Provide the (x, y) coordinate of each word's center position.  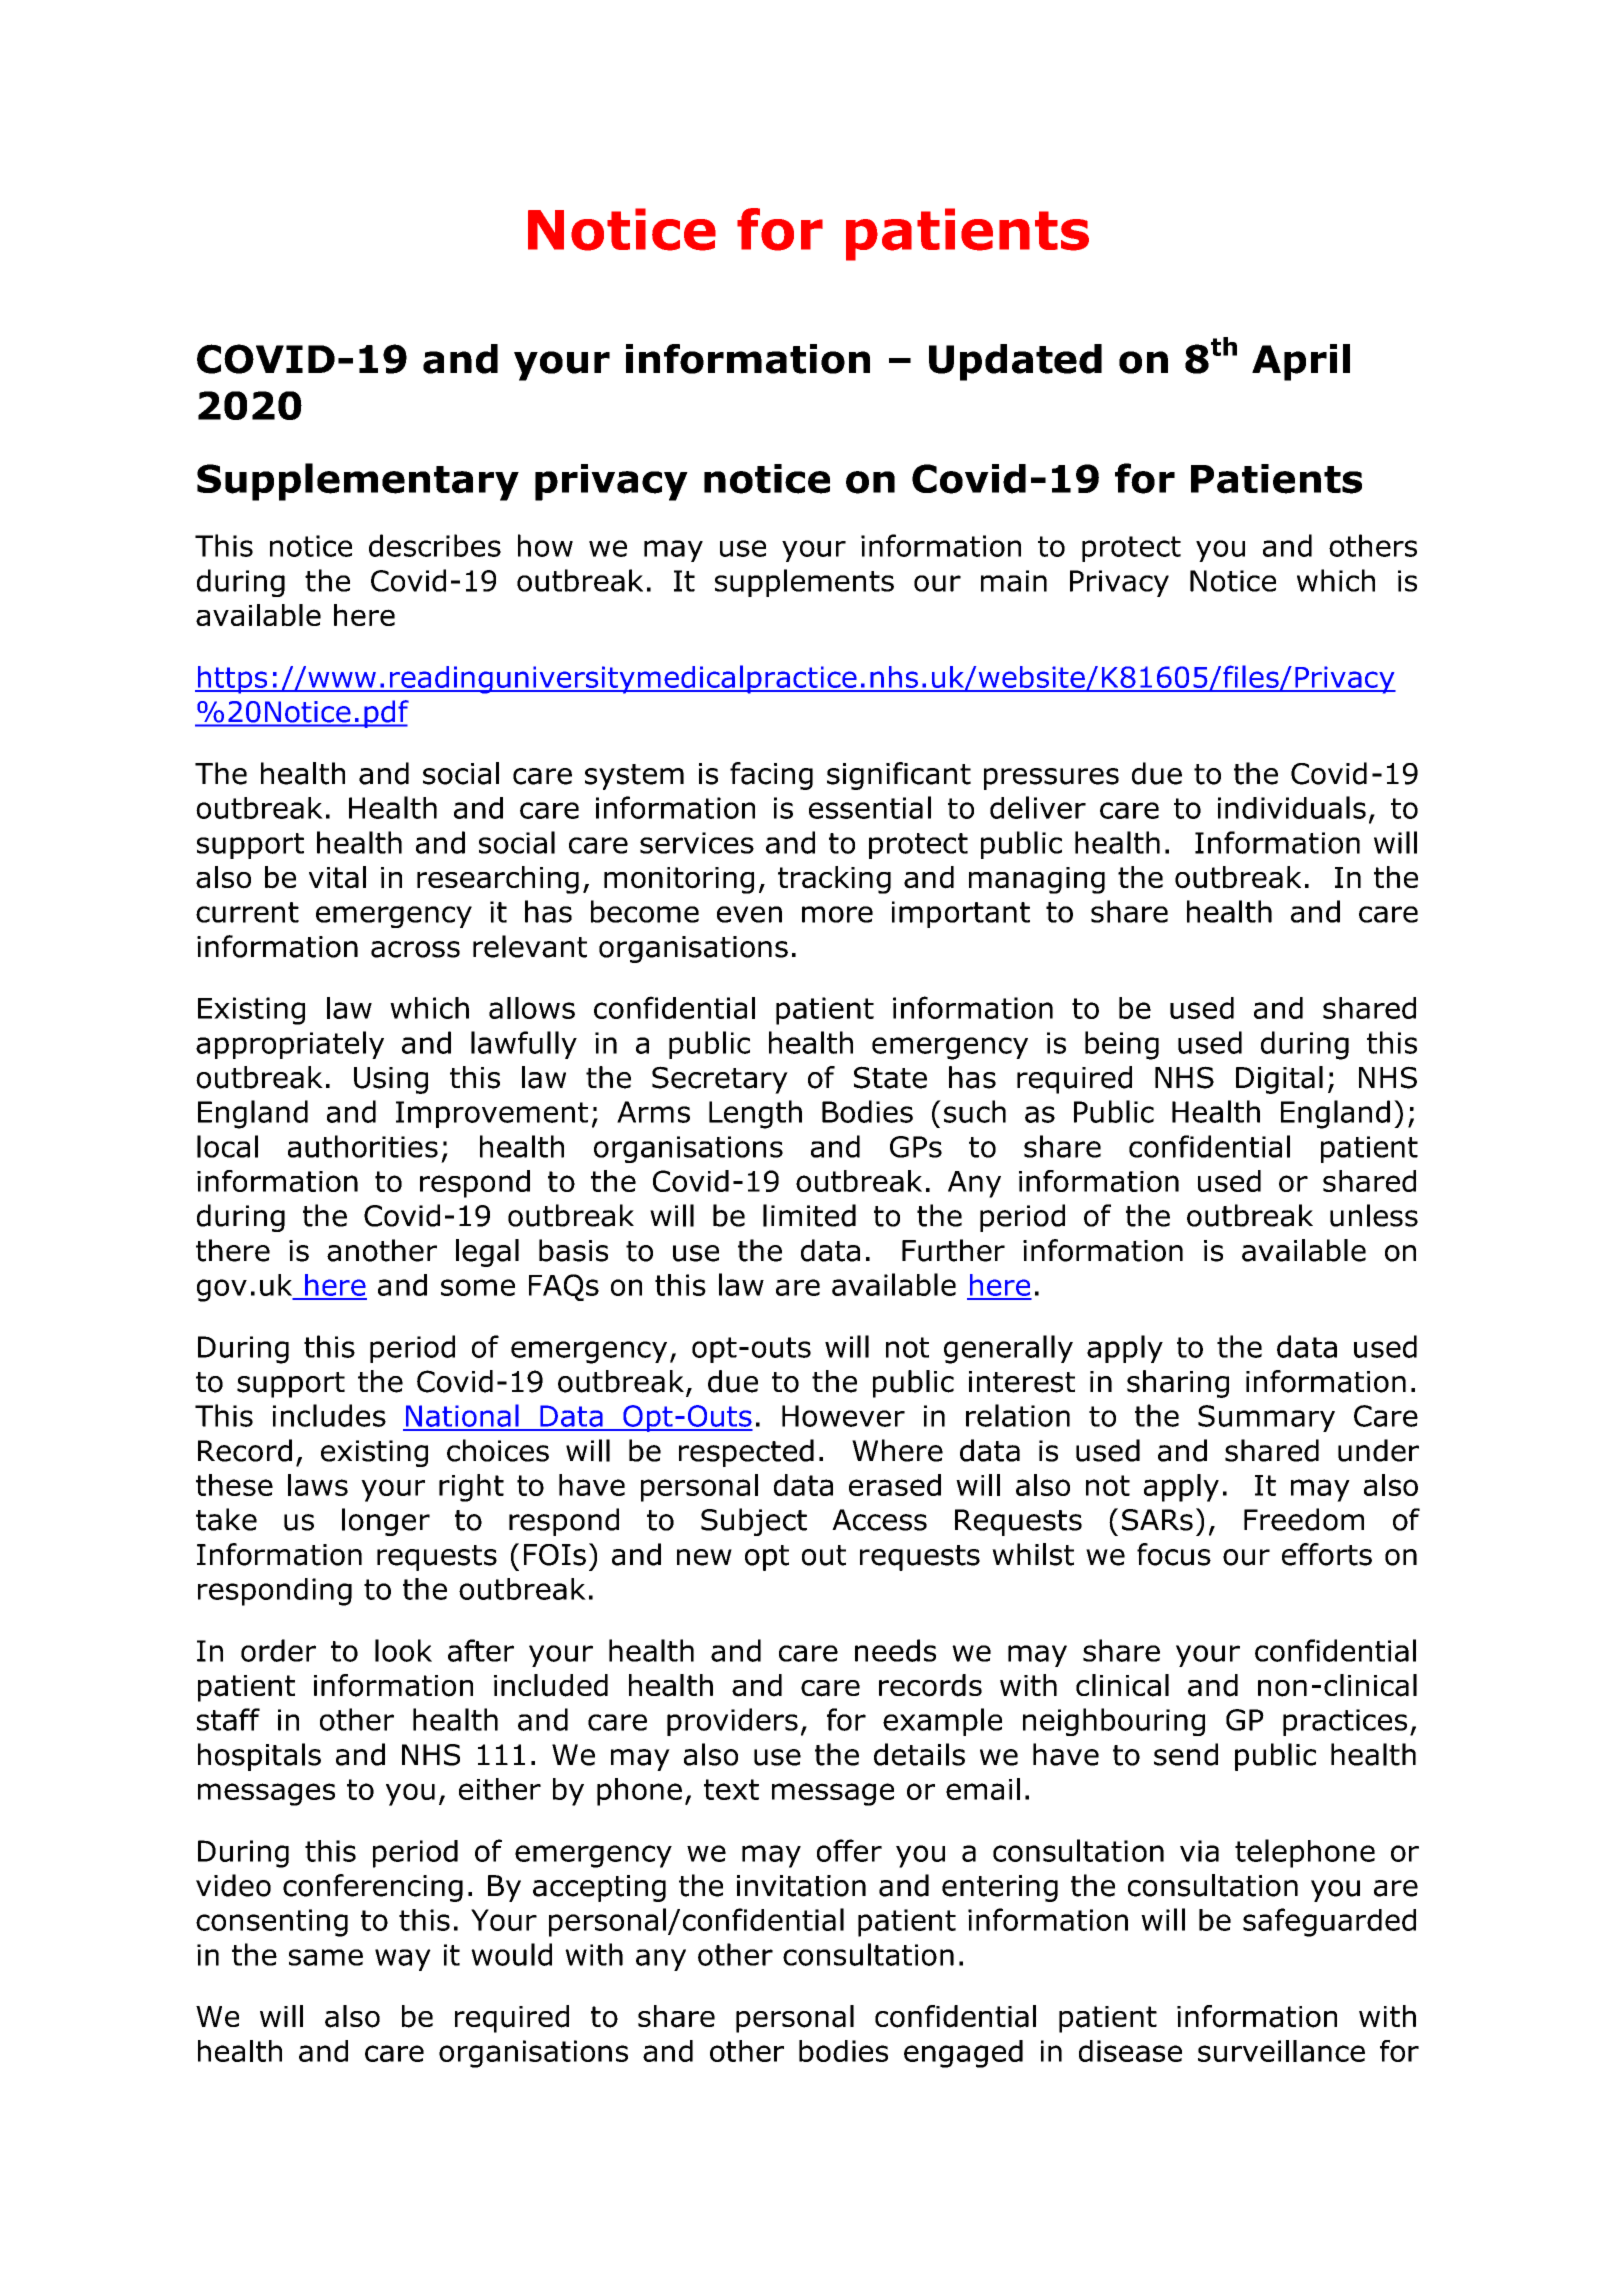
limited (809, 1215)
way (403, 1960)
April (1301, 362)
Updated (1015, 362)
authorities (363, 1146)
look (403, 1650)
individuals (1292, 807)
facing (771, 776)
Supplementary (358, 482)
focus (1174, 1554)
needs (895, 1650)
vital (337, 877)
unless (1374, 1215)
